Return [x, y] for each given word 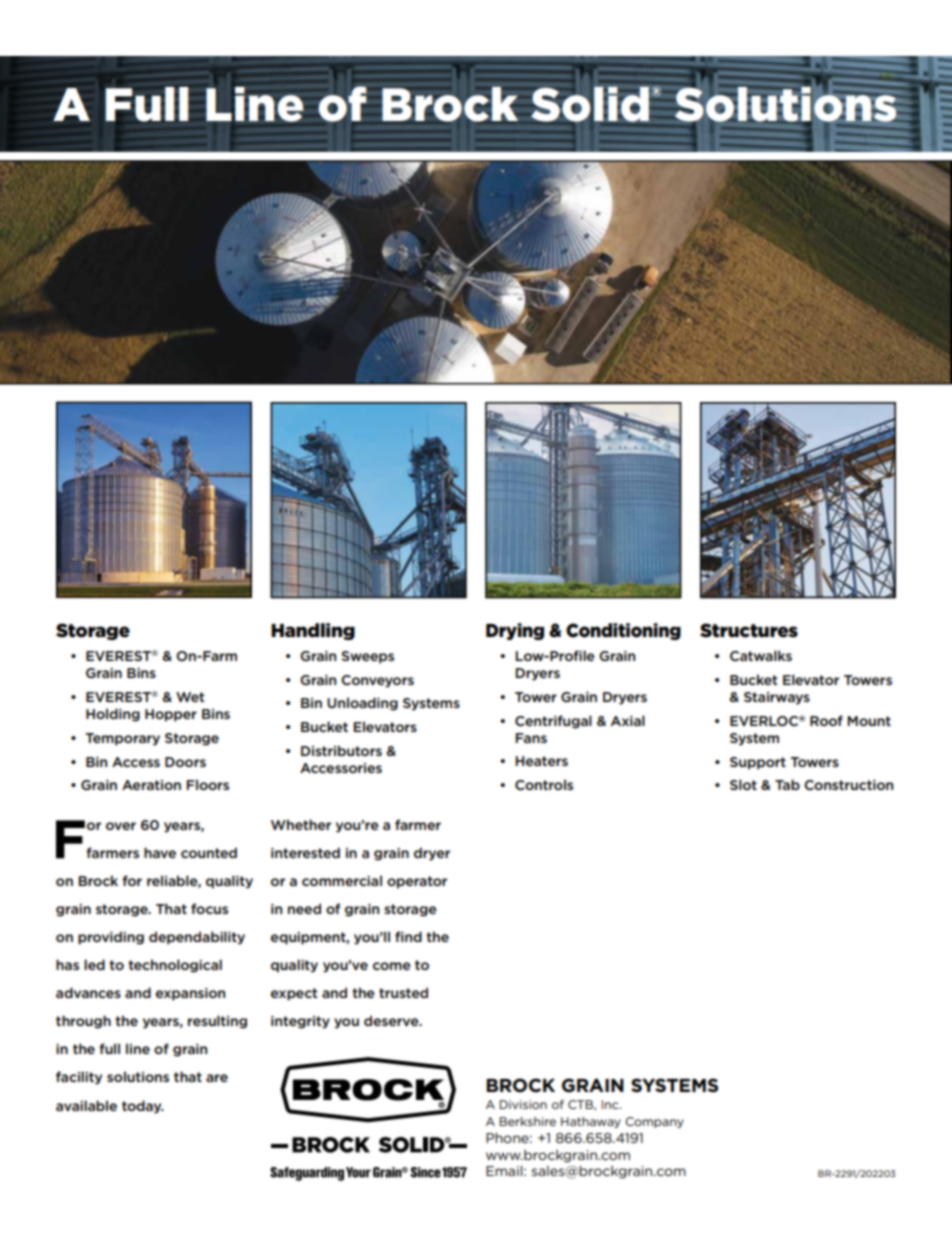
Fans [531, 738]
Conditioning [623, 631]
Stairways [777, 698]
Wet [190, 697]
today [143, 1107]
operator [417, 882]
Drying [515, 631]
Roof [826, 720]
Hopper [171, 715]
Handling [313, 631]
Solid [590, 105]
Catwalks [761, 655]
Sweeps [367, 657]
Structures [749, 630]
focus [209, 908]
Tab [787, 784]
